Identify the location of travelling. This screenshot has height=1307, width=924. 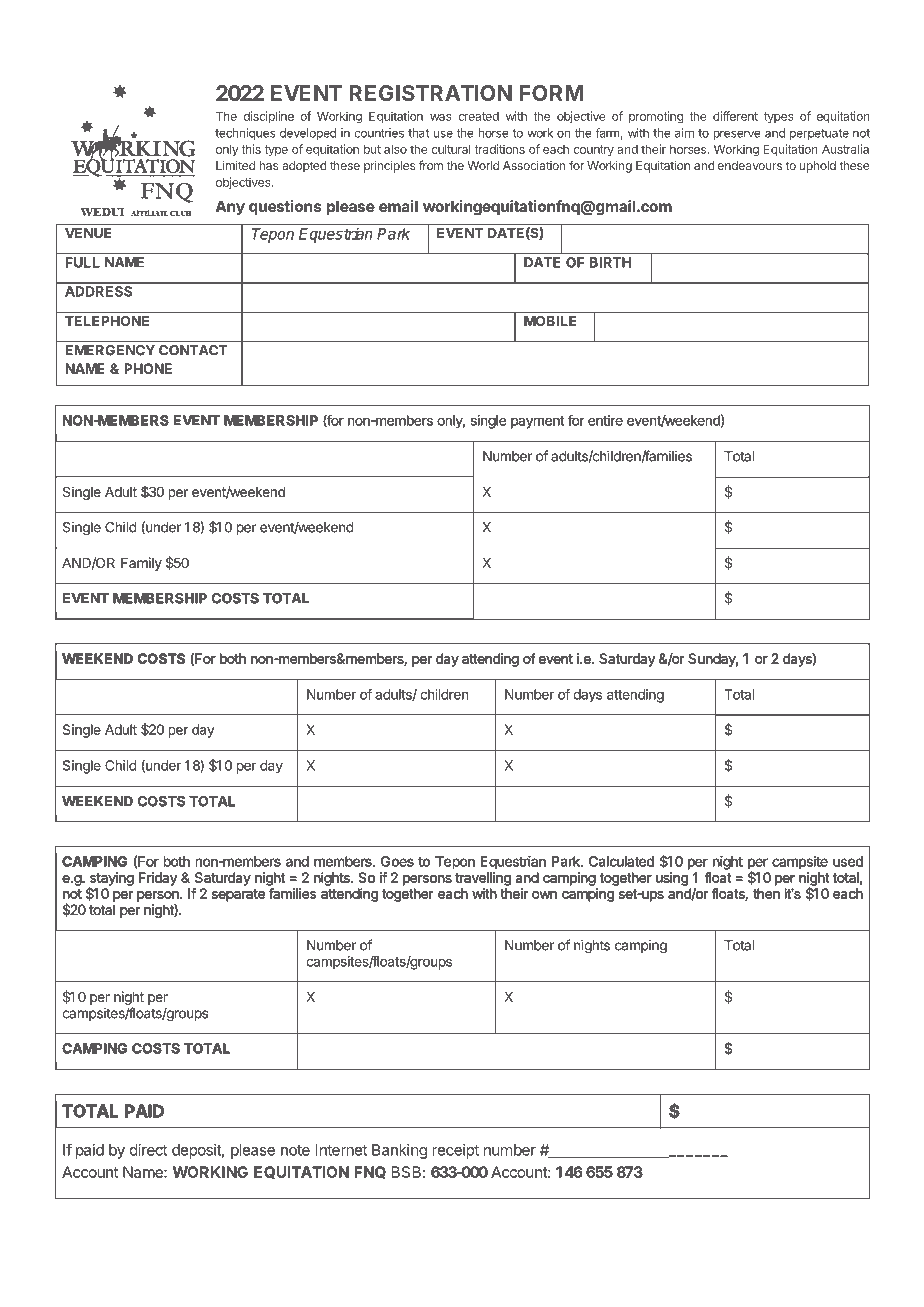
(483, 879).
